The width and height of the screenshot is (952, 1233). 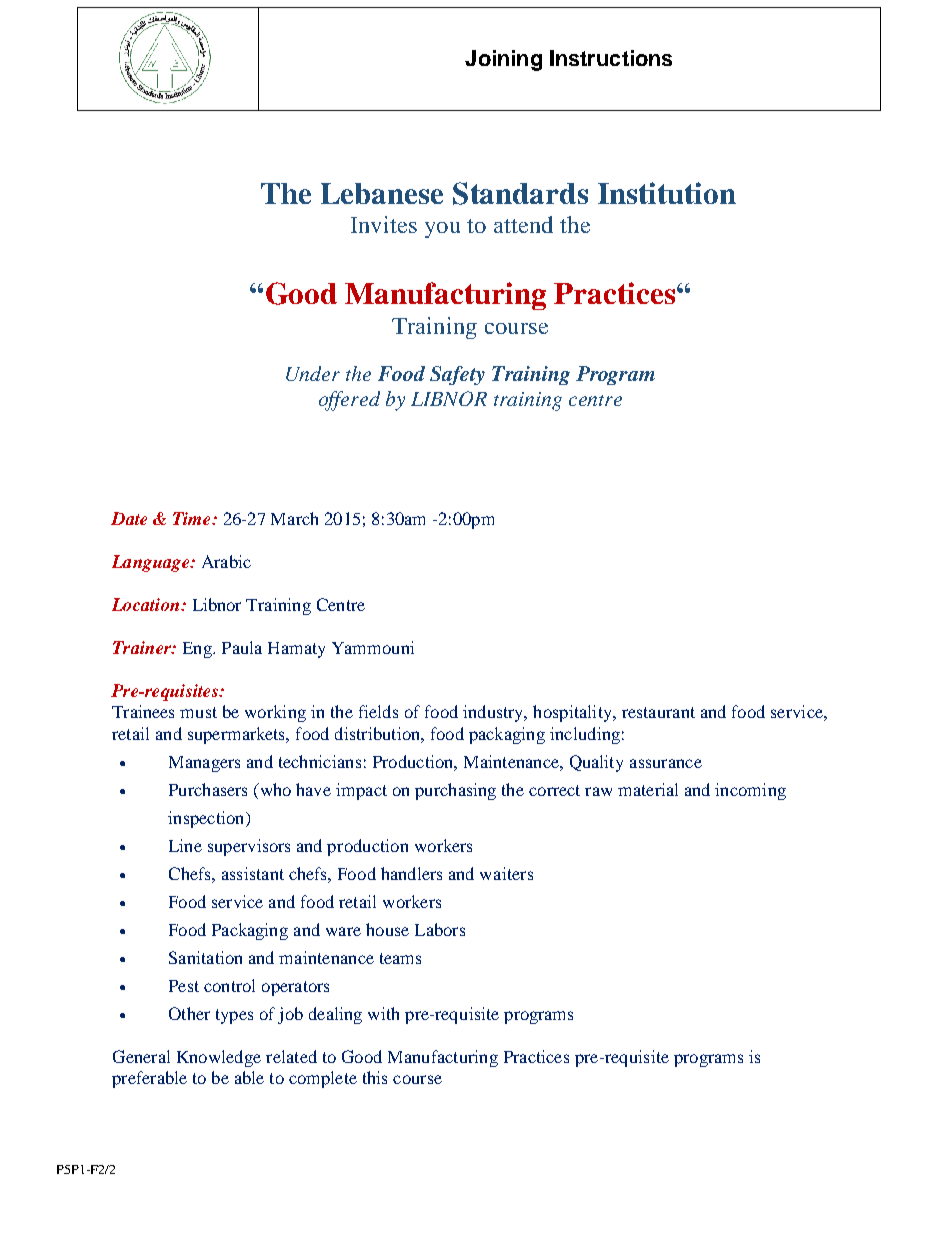 I want to click on Lebanese, so click(x=382, y=193).
